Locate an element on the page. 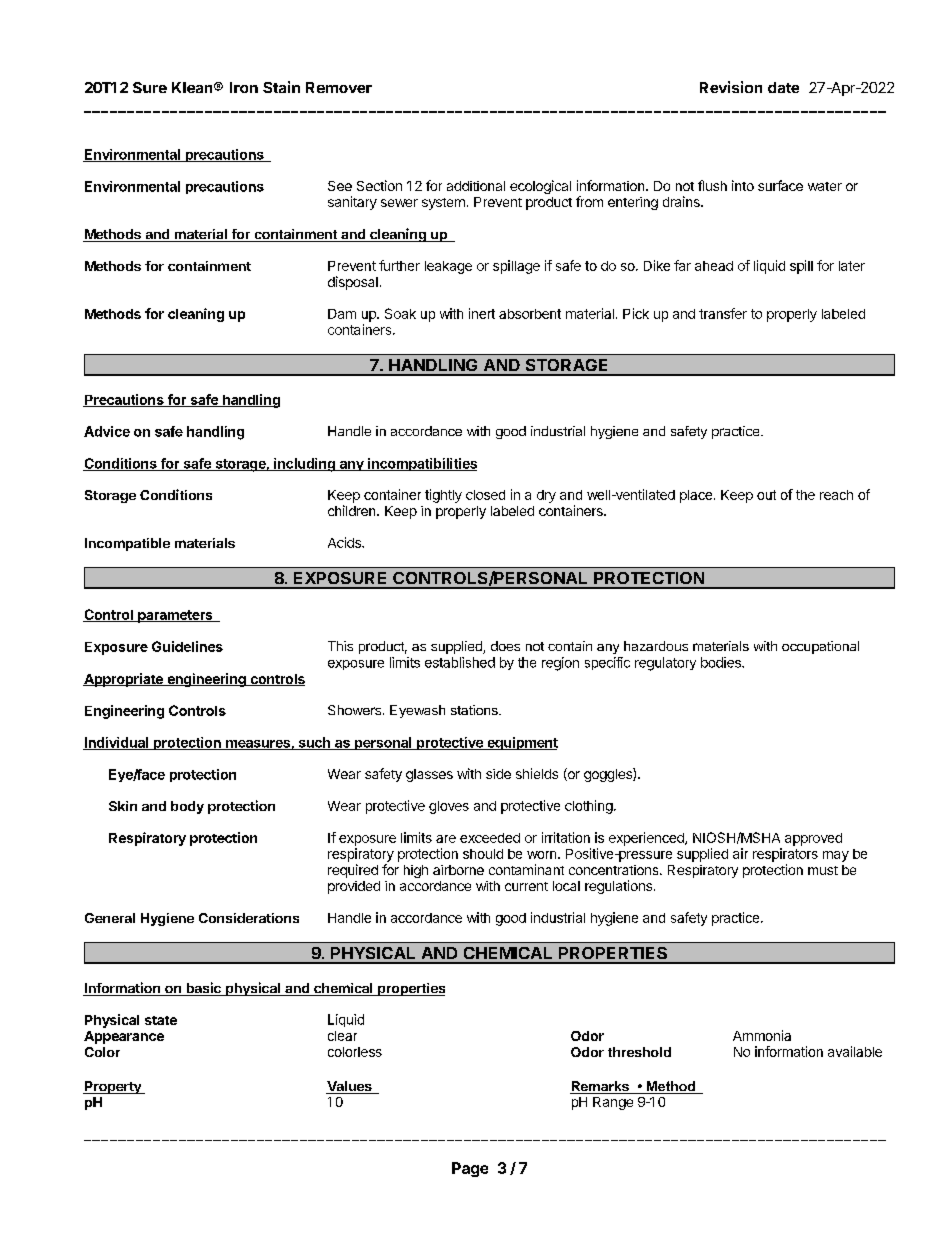  does is located at coordinates (505, 646).
